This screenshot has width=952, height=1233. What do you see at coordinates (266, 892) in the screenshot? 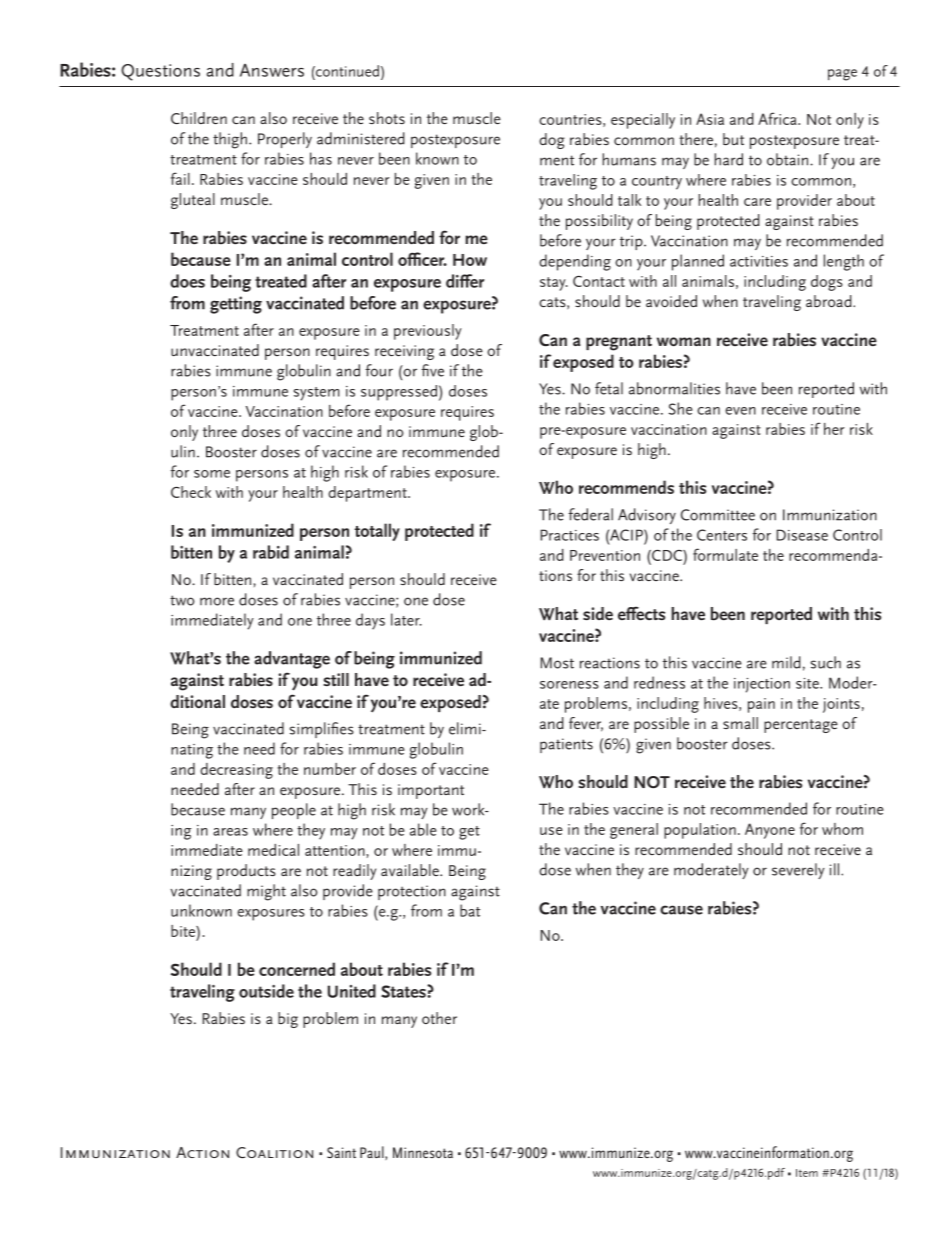
I see `might` at bounding box center [266, 892].
